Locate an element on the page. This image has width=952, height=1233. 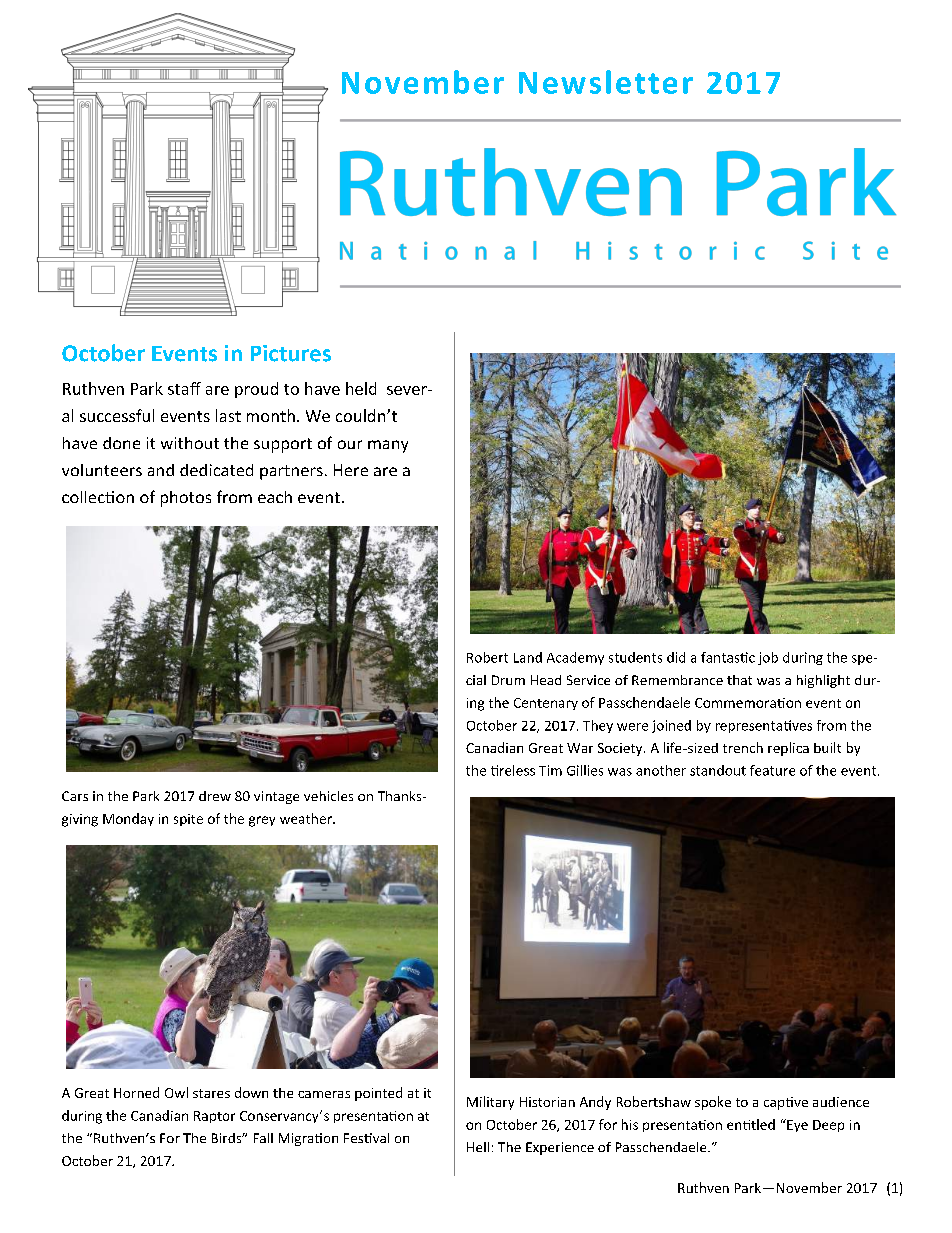
Military is located at coordinates (490, 1103).
